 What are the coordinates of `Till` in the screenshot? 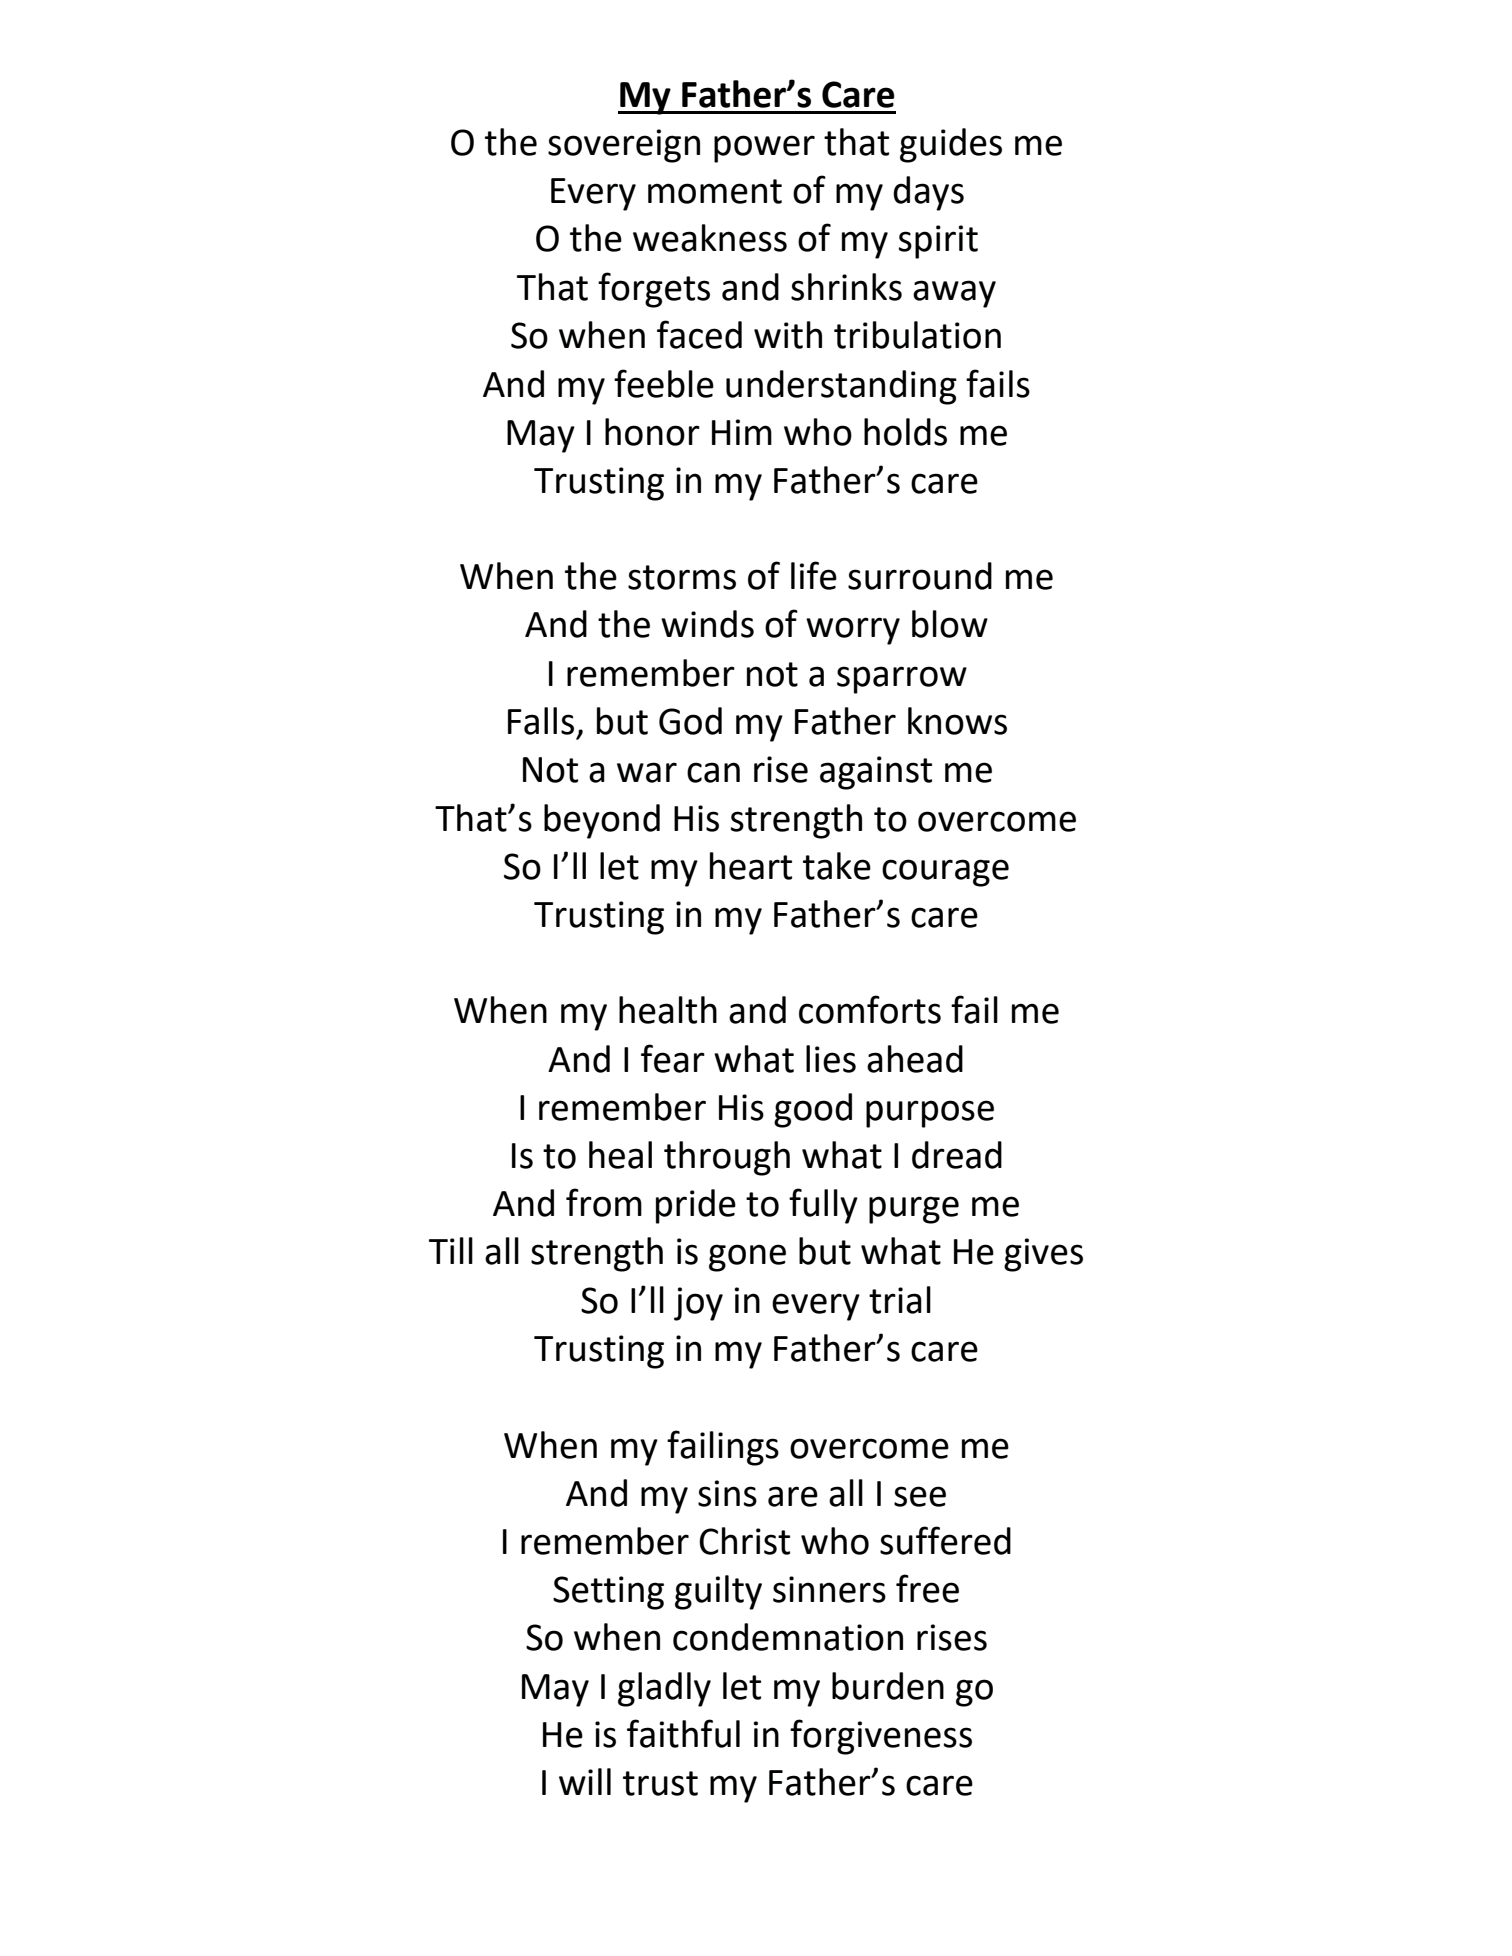 It's located at (451, 1250).
